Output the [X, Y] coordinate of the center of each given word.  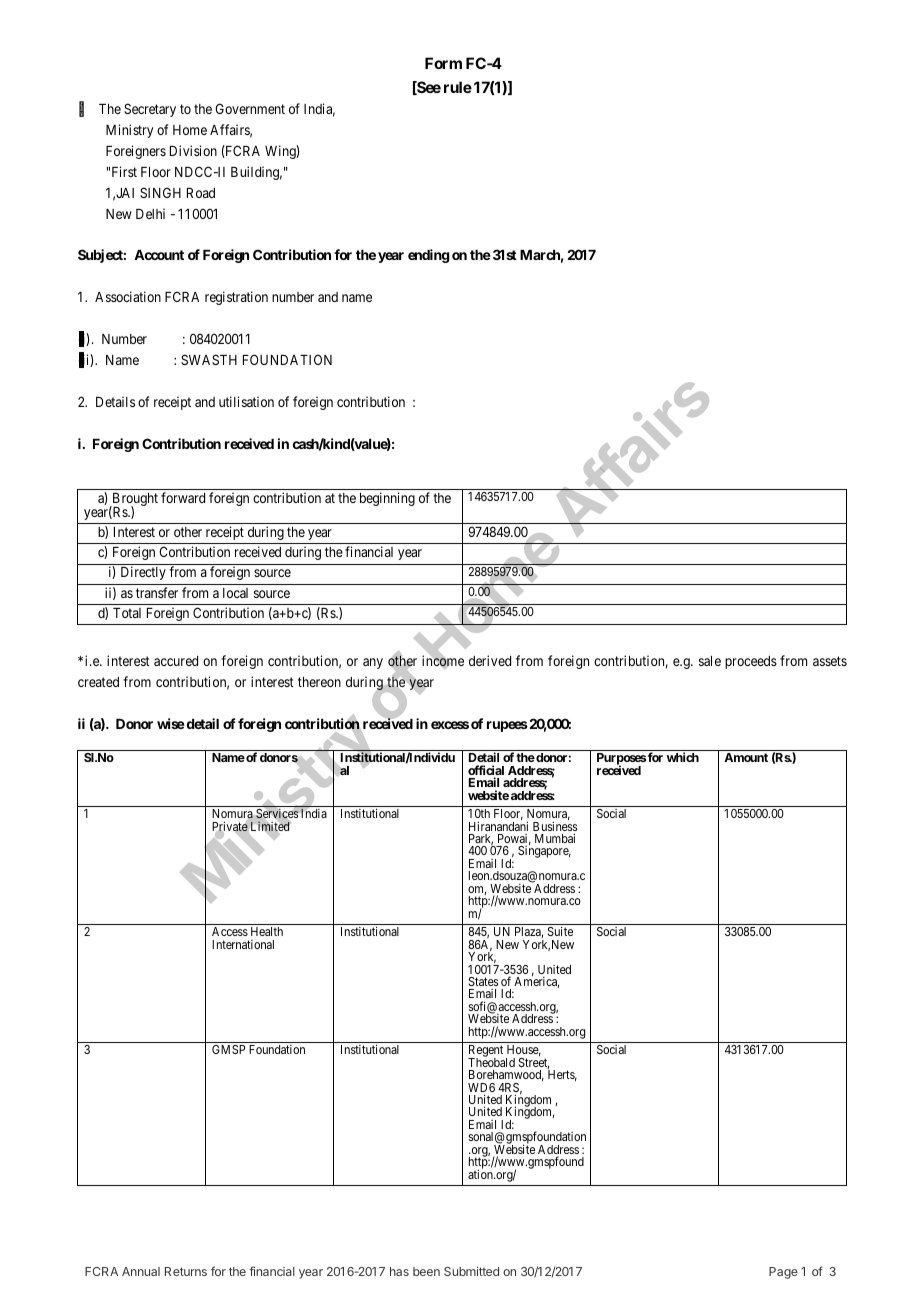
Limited [270, 826]
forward [183, 497]
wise [171, 723]
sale [710, 661]
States [483, 981]
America [536, 981]
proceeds [751, 662]
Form [443, 63]
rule [458, 87]
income [443, 661]
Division [193, 150]
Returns [186, 1271]
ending [429, 256]
